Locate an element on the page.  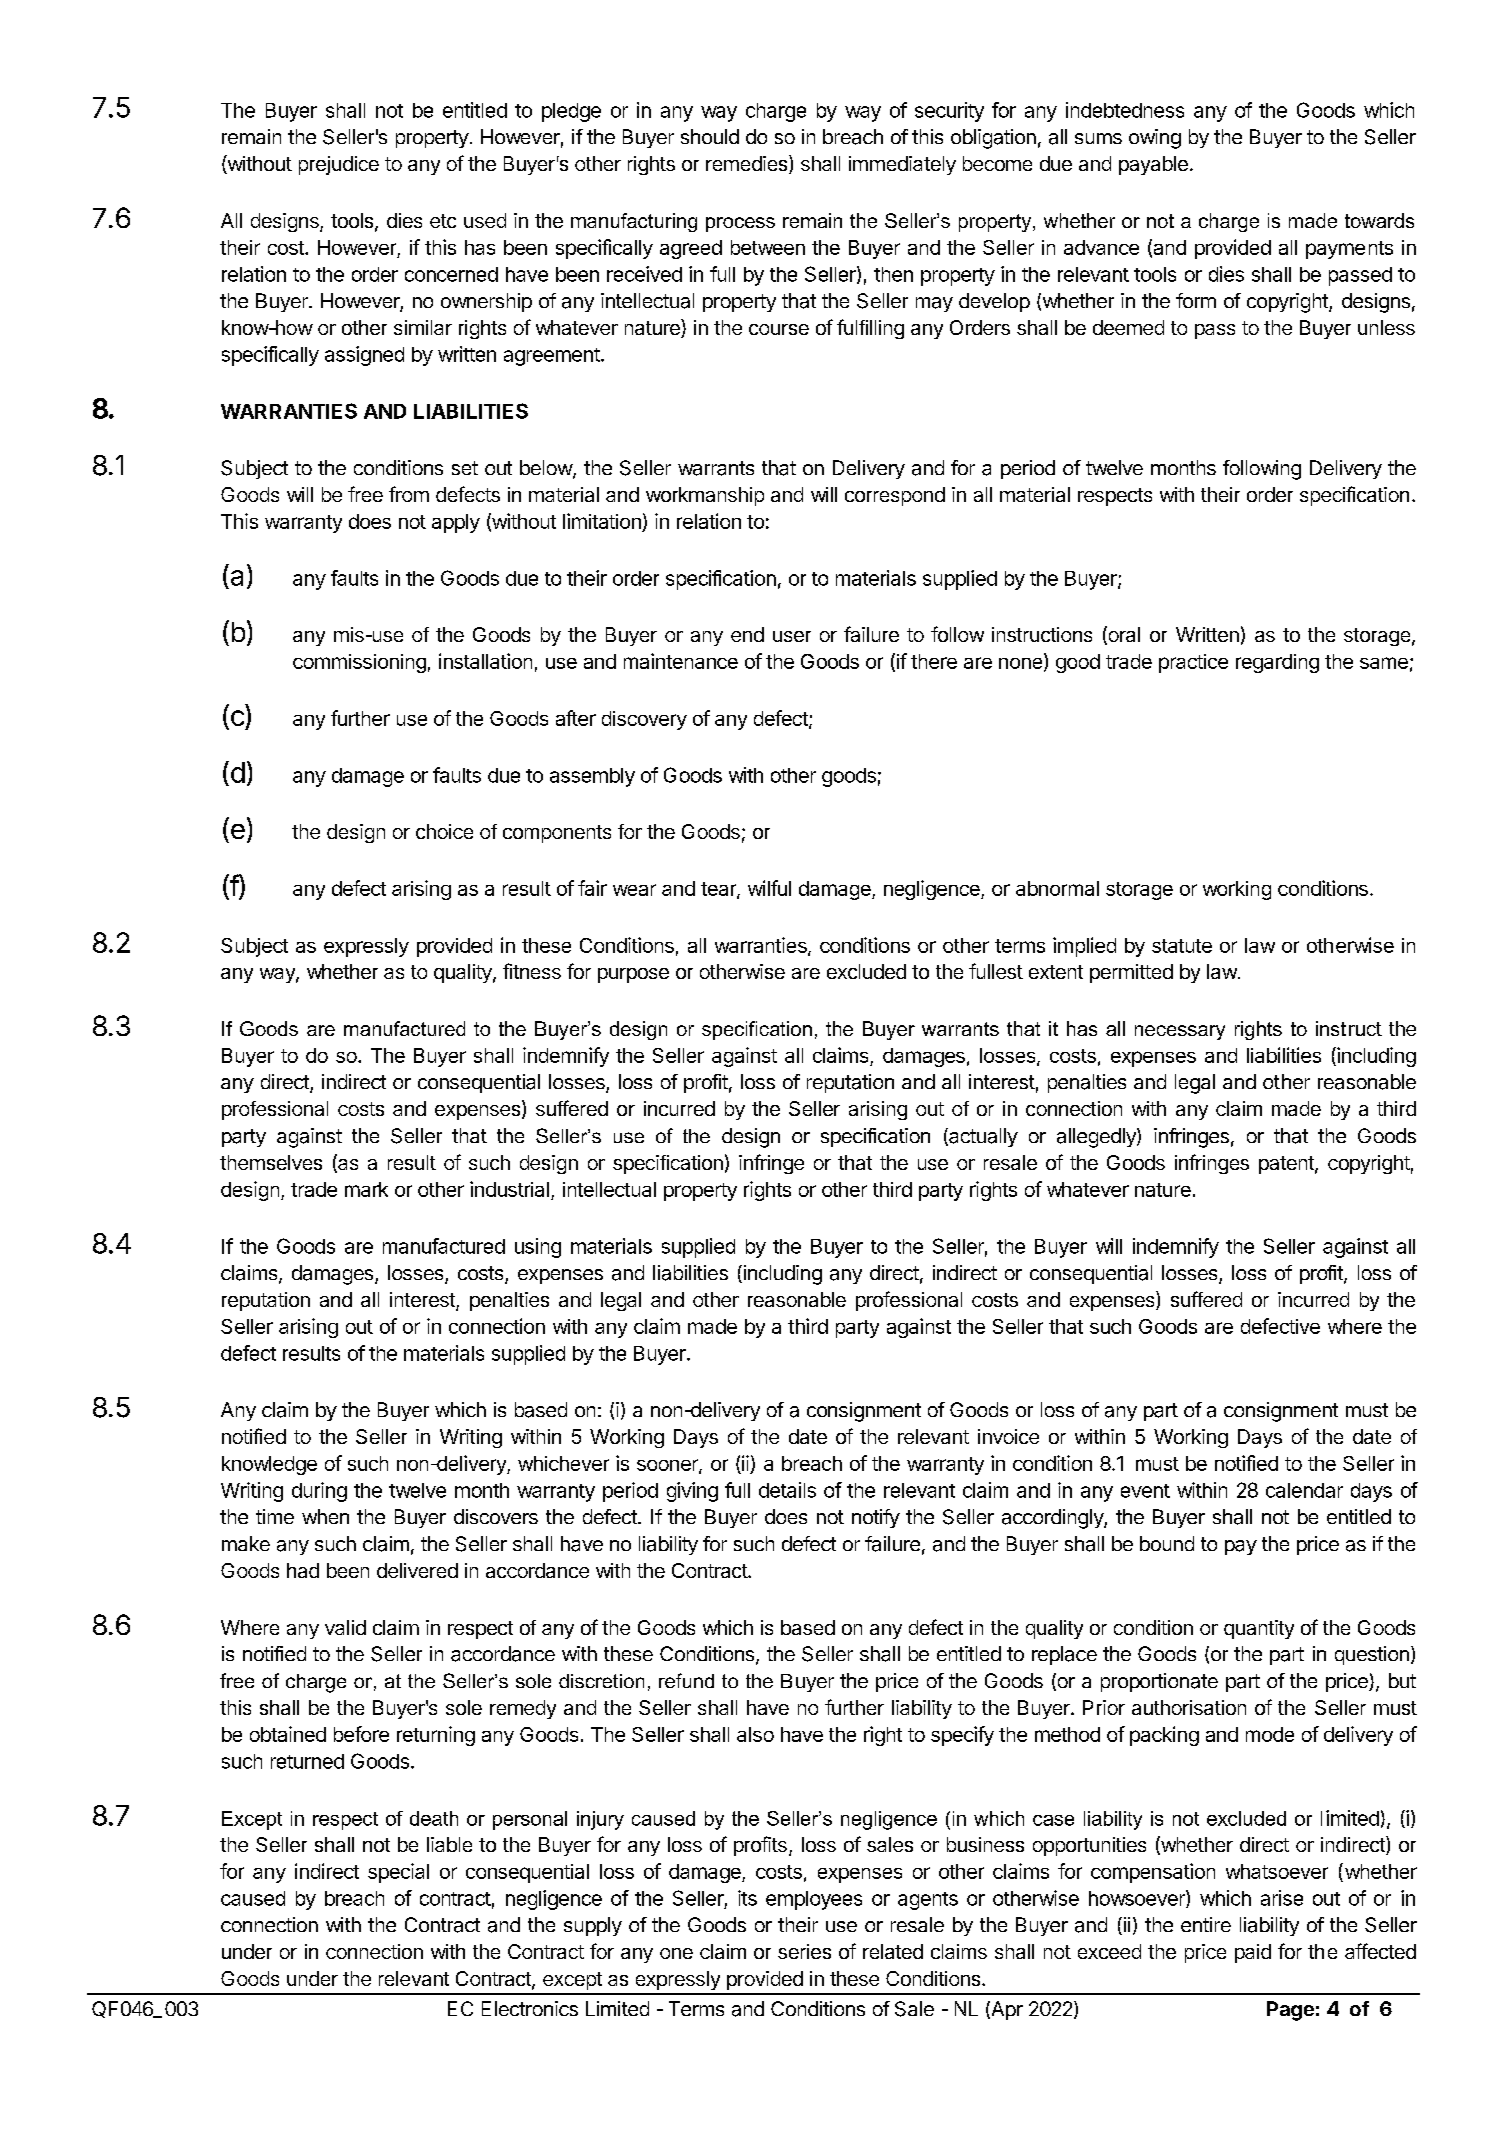
user is located at coordinates (792, 636).
